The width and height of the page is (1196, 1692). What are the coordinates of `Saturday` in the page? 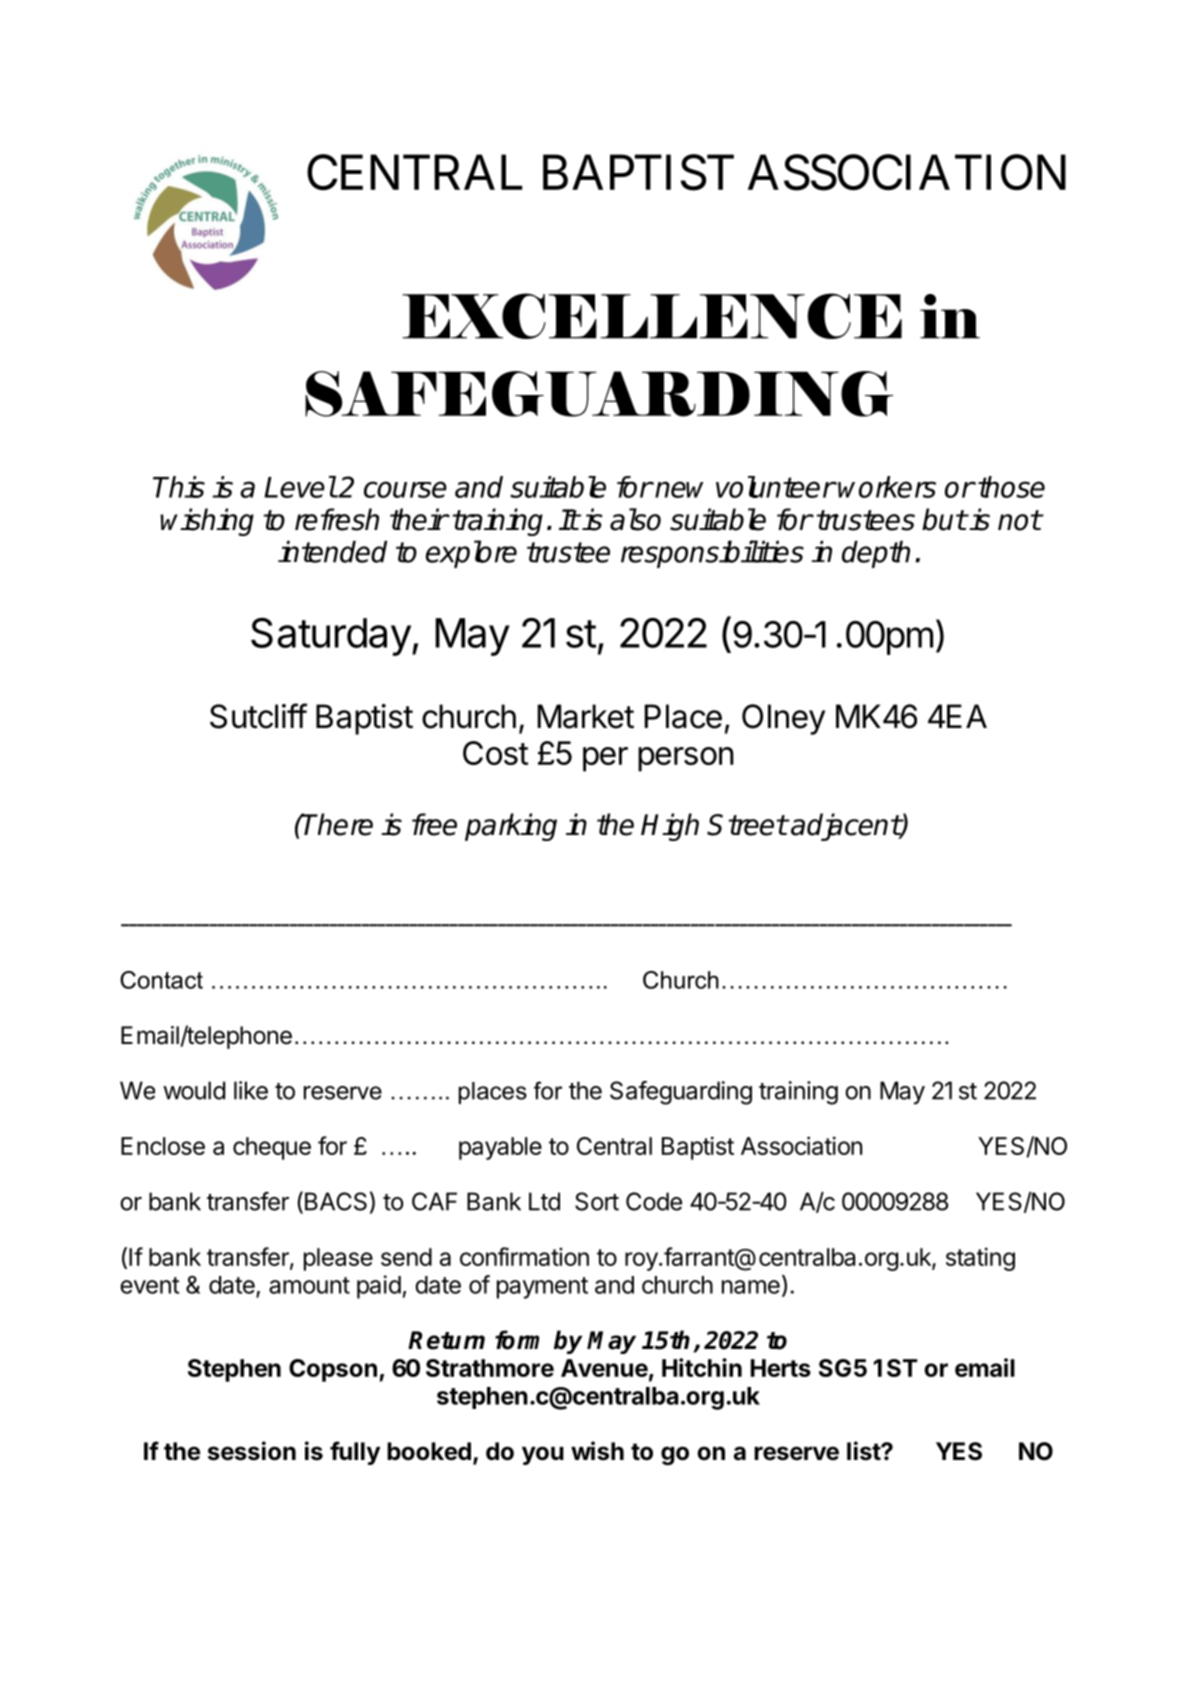 It's located at (331, 637).
